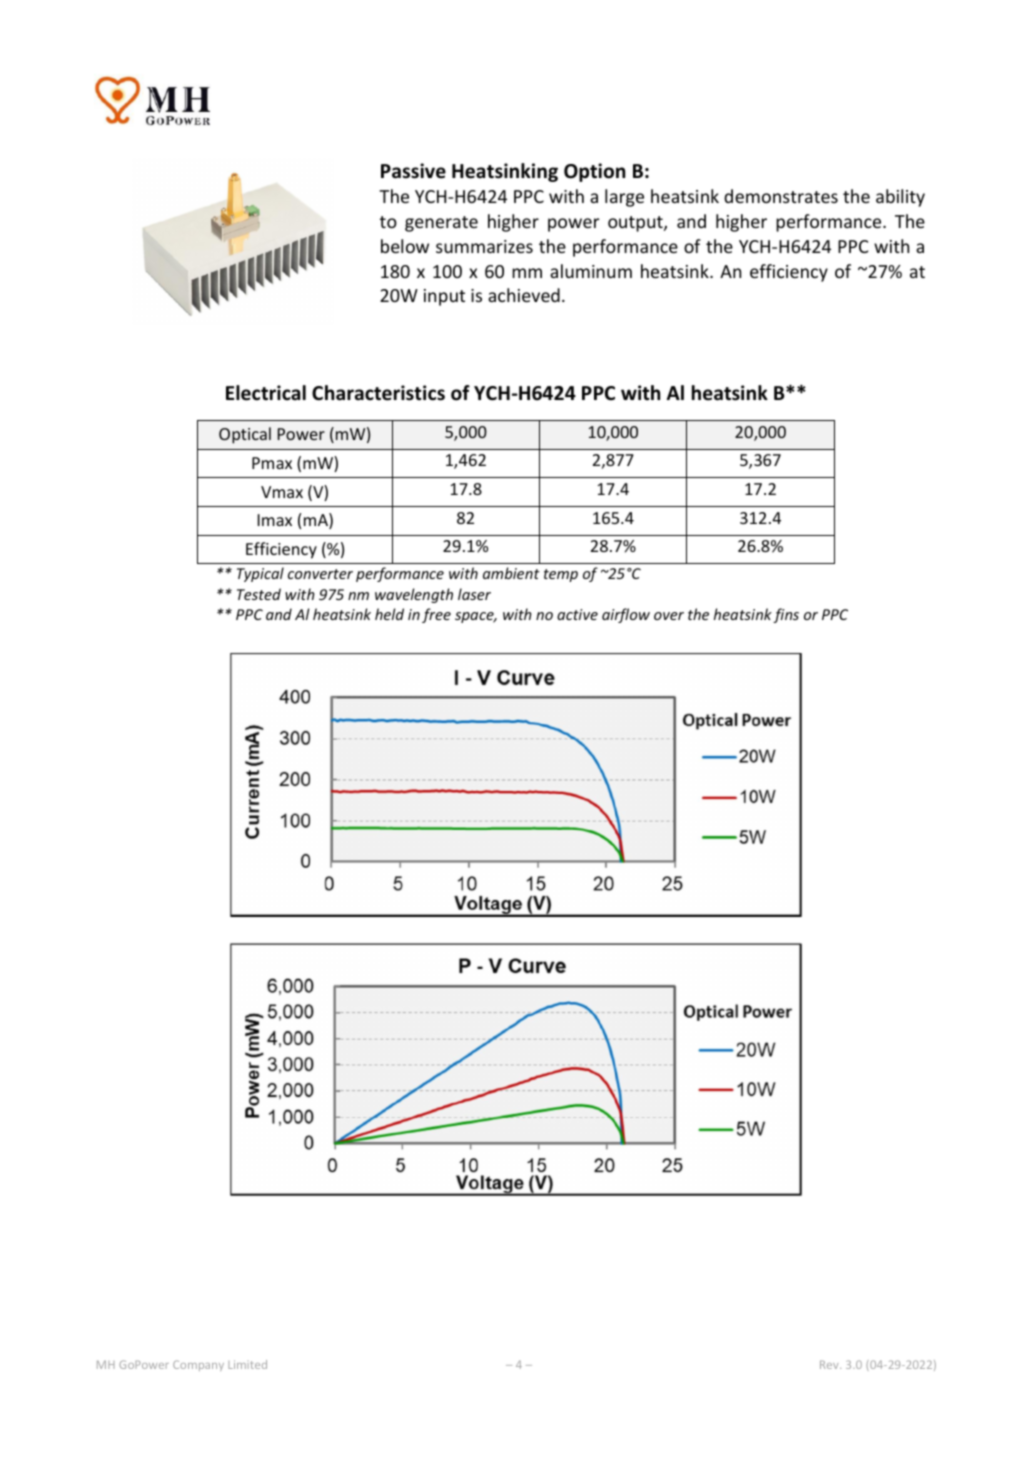 The width and height of the screenshot is (1031, 1458). I want to click on Rev, so click(830, 1364).
